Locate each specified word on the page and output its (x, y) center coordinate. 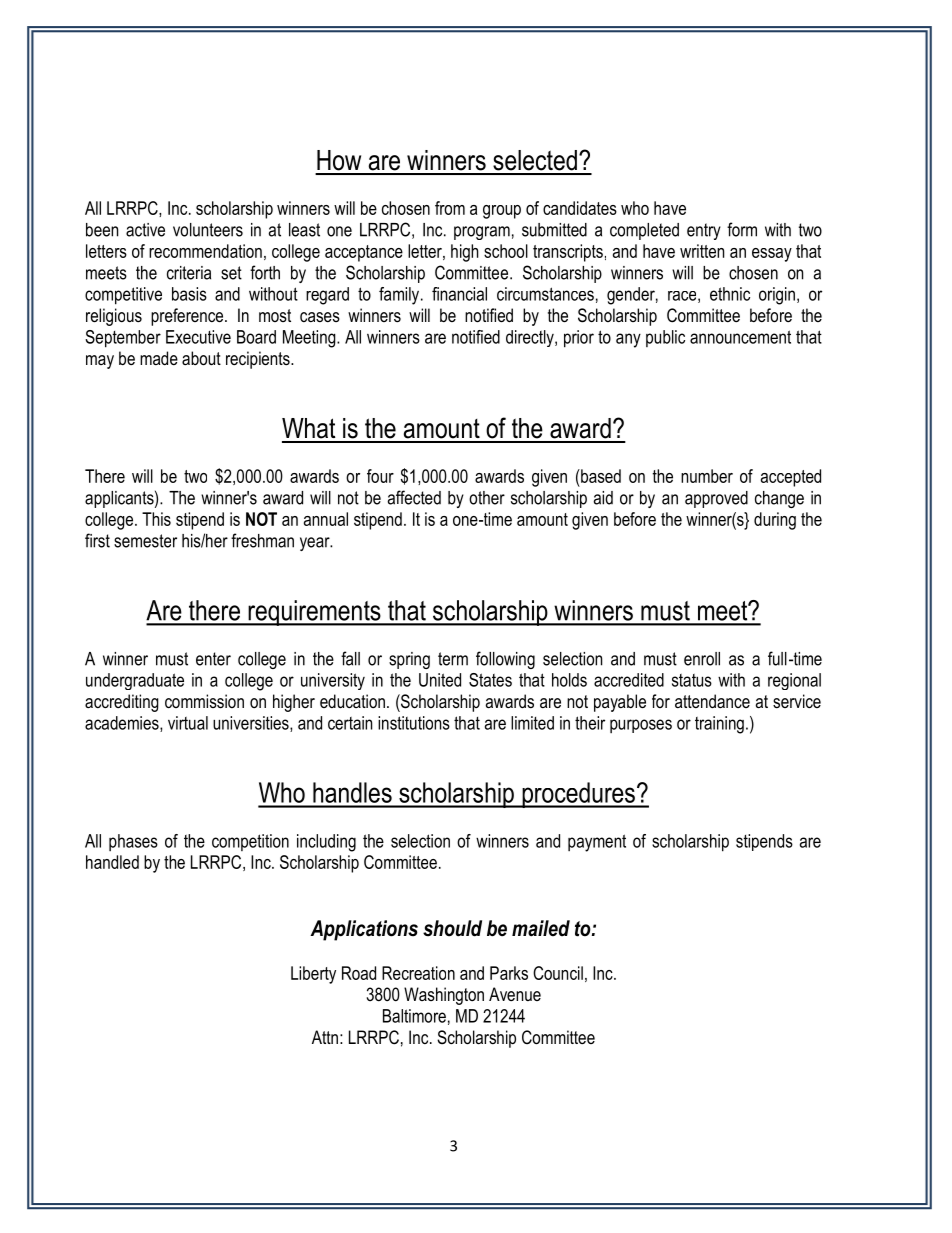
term (453, 659)
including (326, 843)
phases (133, 842)
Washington (444, 996)
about (201, 358)
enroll (702, 659)
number (707, 476)
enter (213, 659)
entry (704, 231)
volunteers (208, 230)
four (380, 476)
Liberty (313, 975)
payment (597, 843)
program (482, 233)
